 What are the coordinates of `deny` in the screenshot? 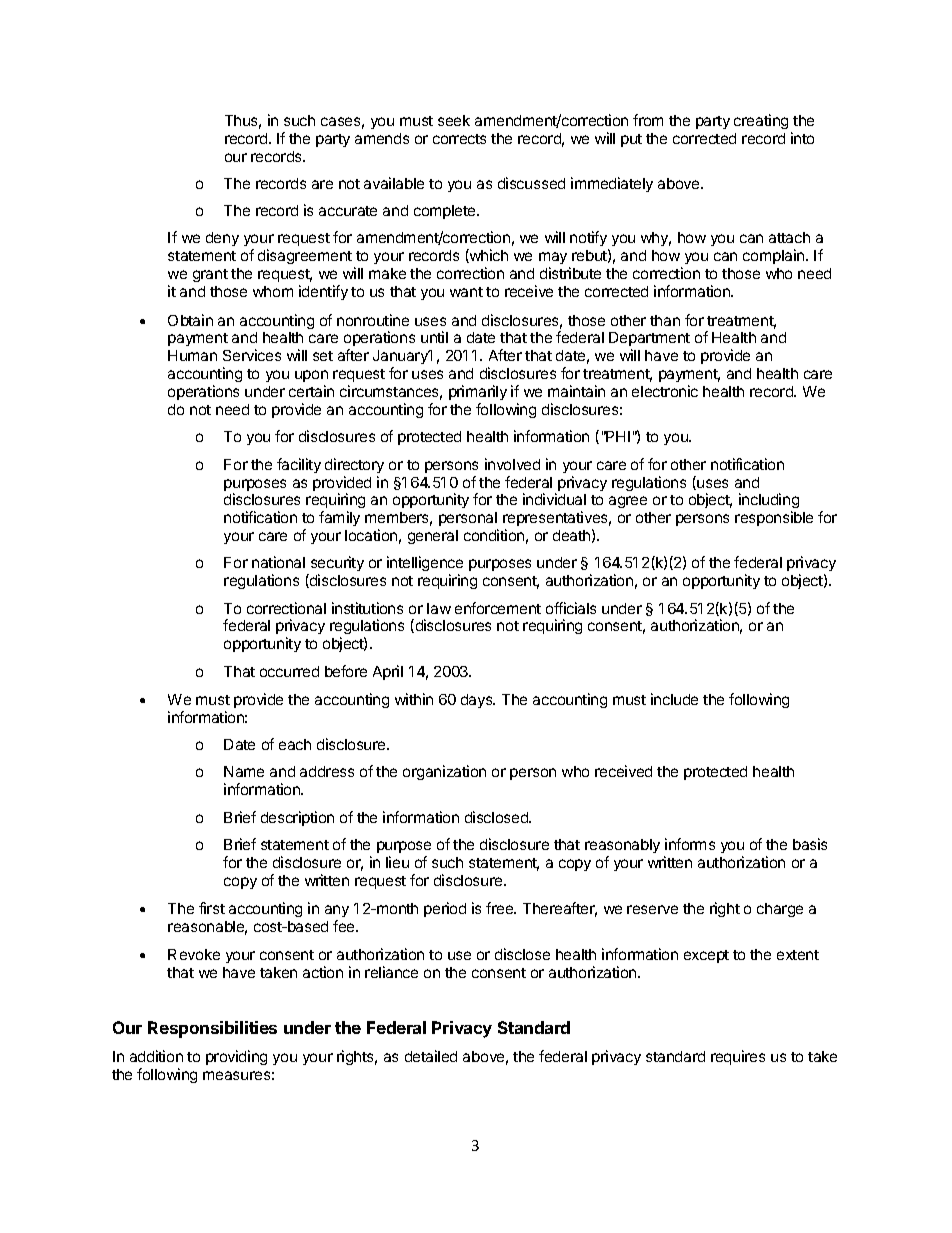 It's located at (222, 239).
